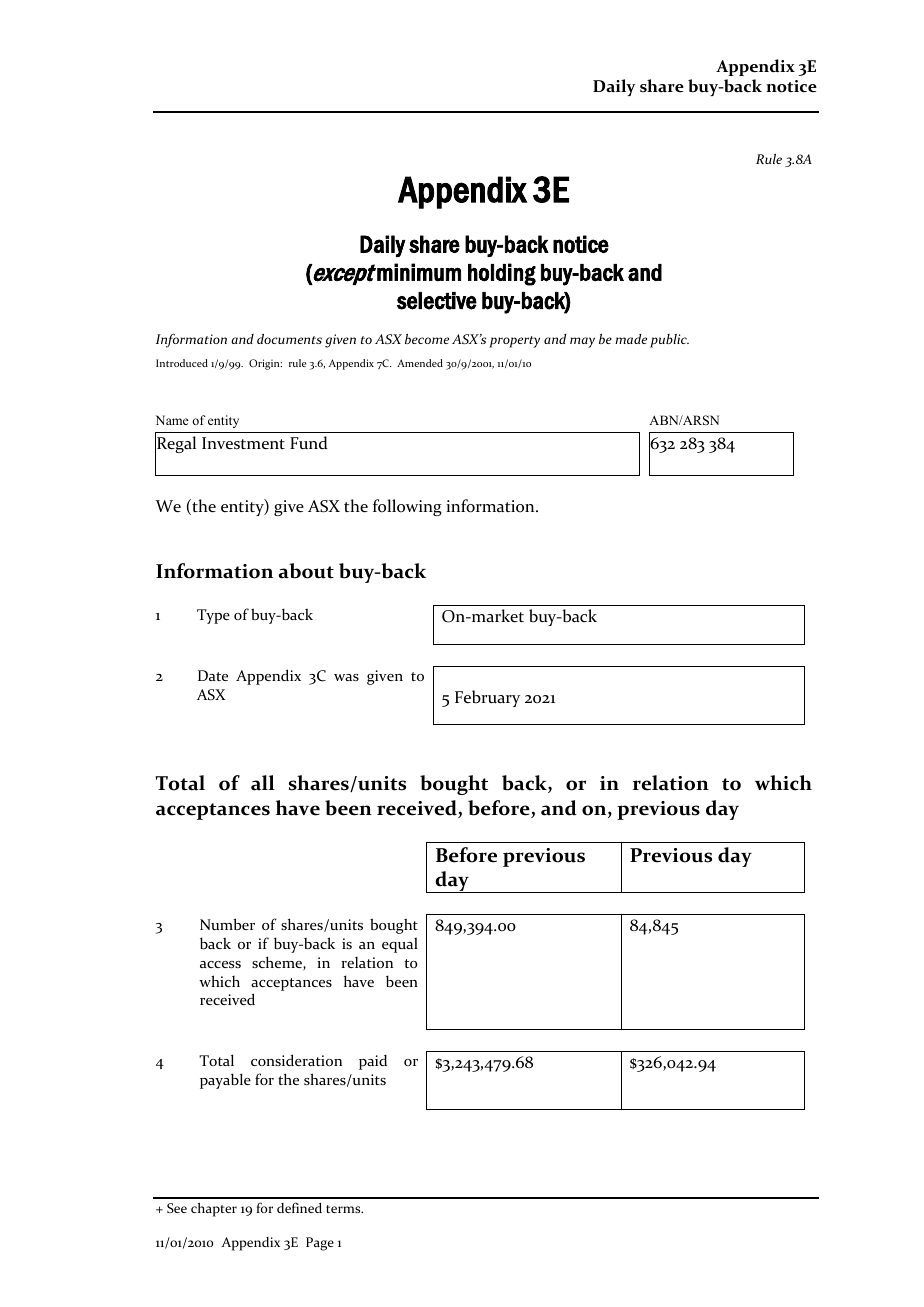  I want to click on equal, so click(400, 945).
